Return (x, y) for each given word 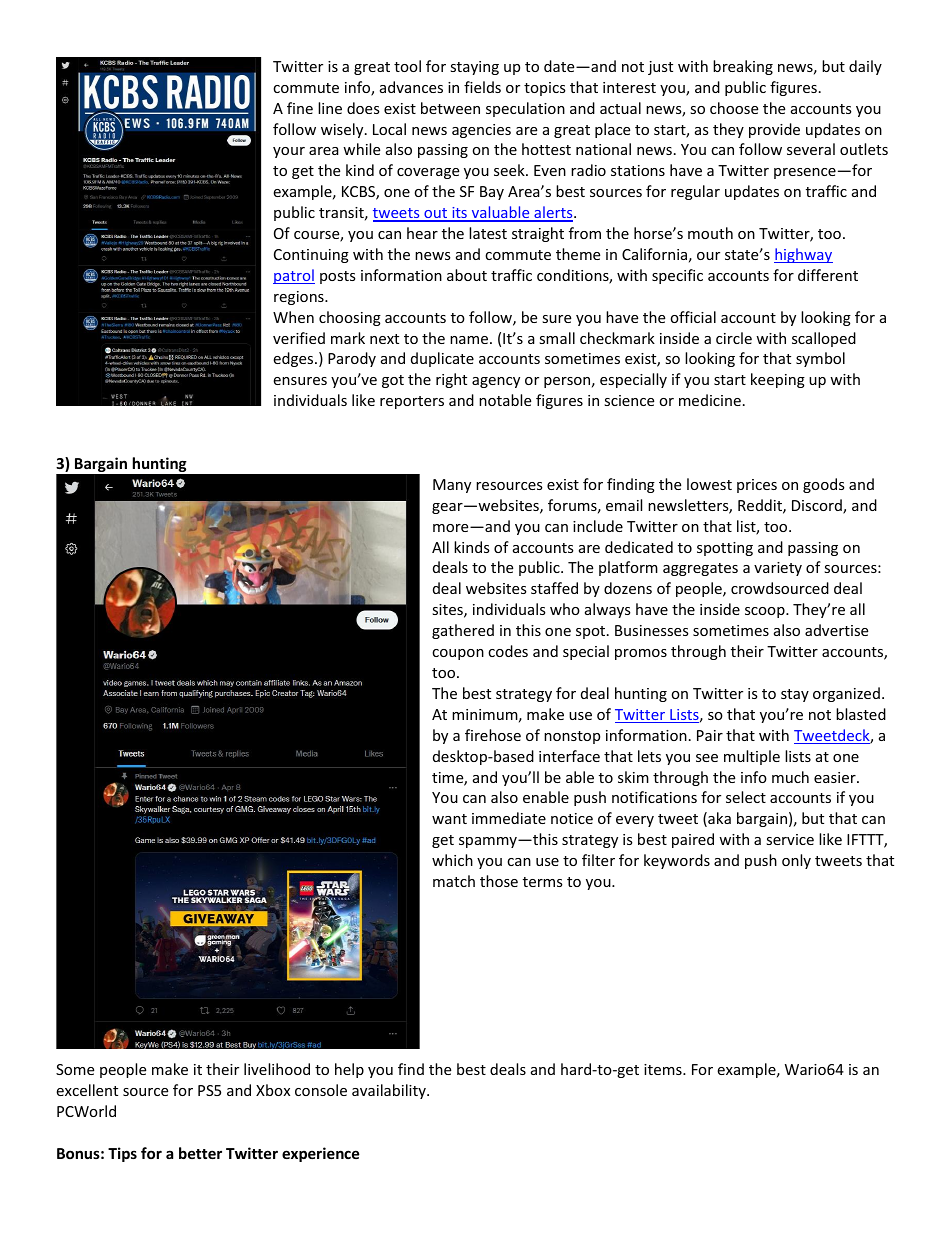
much (790, 777)
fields (482, 87)
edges (294, 359)
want (449, 819)
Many (452, 486)
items (664, 1069)
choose (734, 108)
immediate (509, 818)
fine (300, 108)
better (200, 1153)
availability (390, 1091)
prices (757, 486)
